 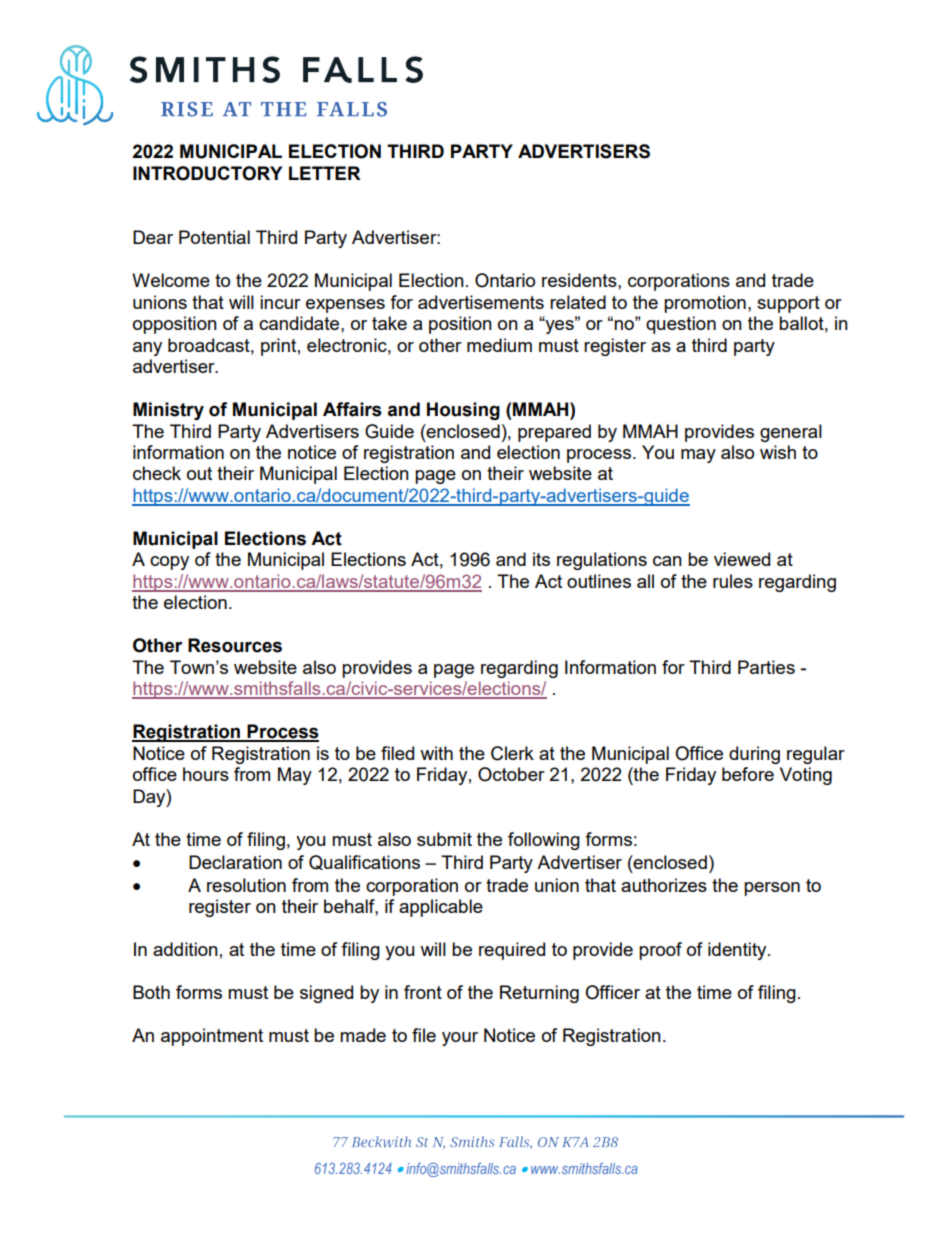 What do you see at coordinates (157, 473) in the screenshot?
I see `check` at bounding box center [157, 473].
